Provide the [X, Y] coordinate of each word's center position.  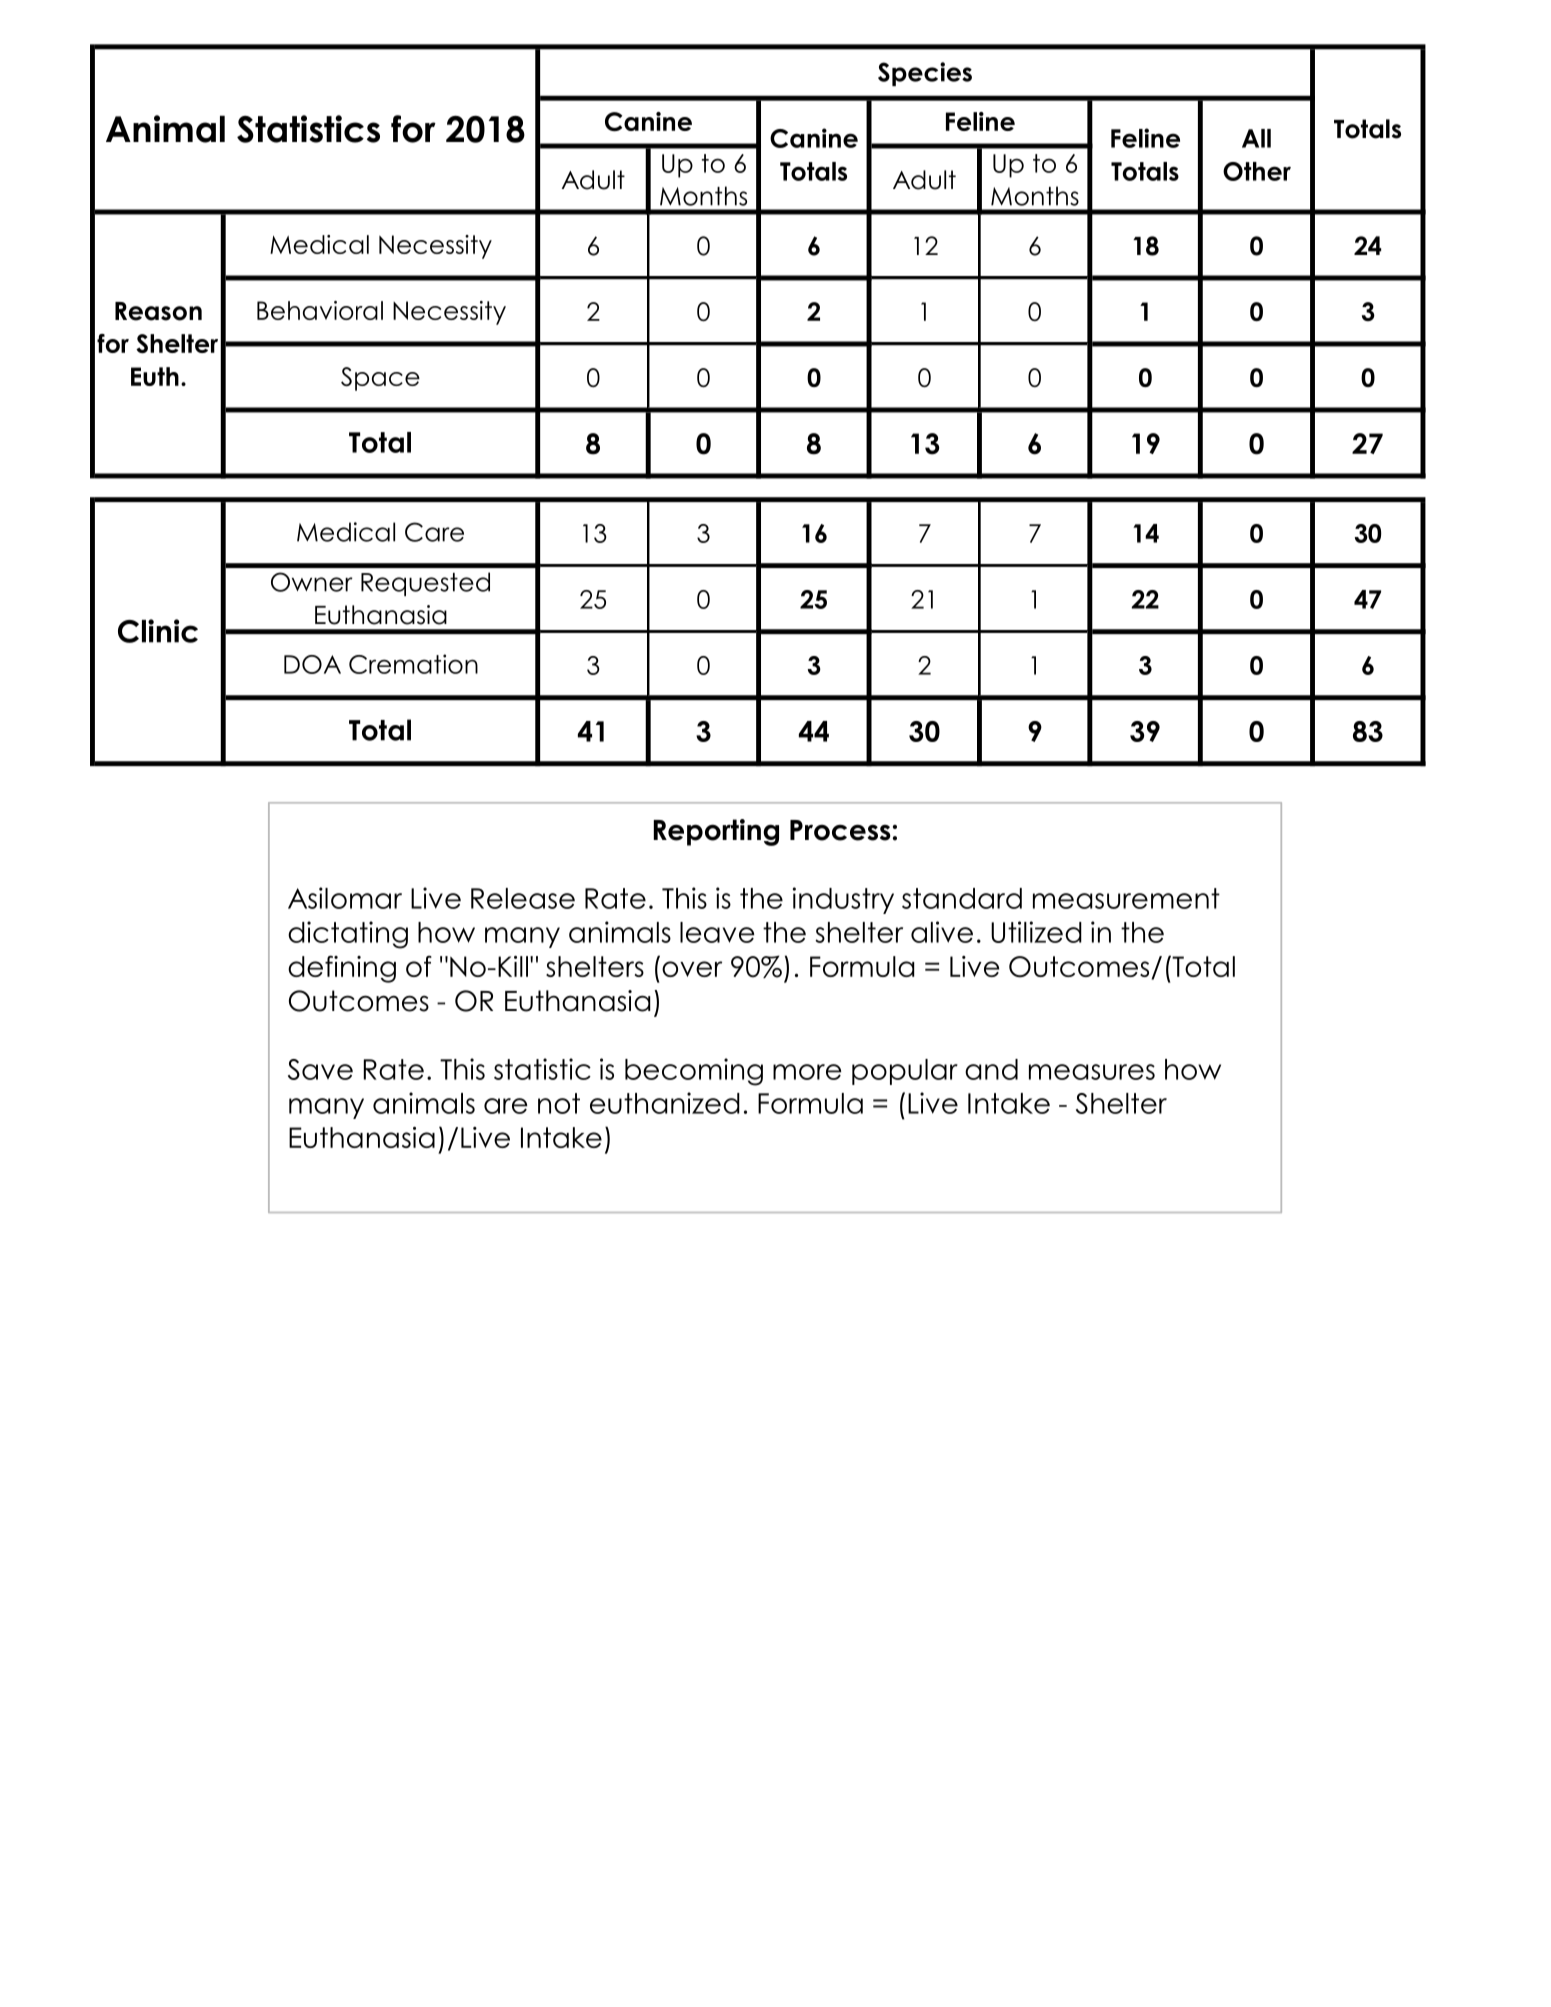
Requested [425, 584]
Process [840, 830]
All [1256, 138]
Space [380, 379]
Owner [312, 582]
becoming [694, 1072]
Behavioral [320, 310]
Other [1257, 171]
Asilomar [345, 898]
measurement [1126, 898]
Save [320, 1069]
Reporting [716, 832]
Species [925, 74]
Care [434, 532]
